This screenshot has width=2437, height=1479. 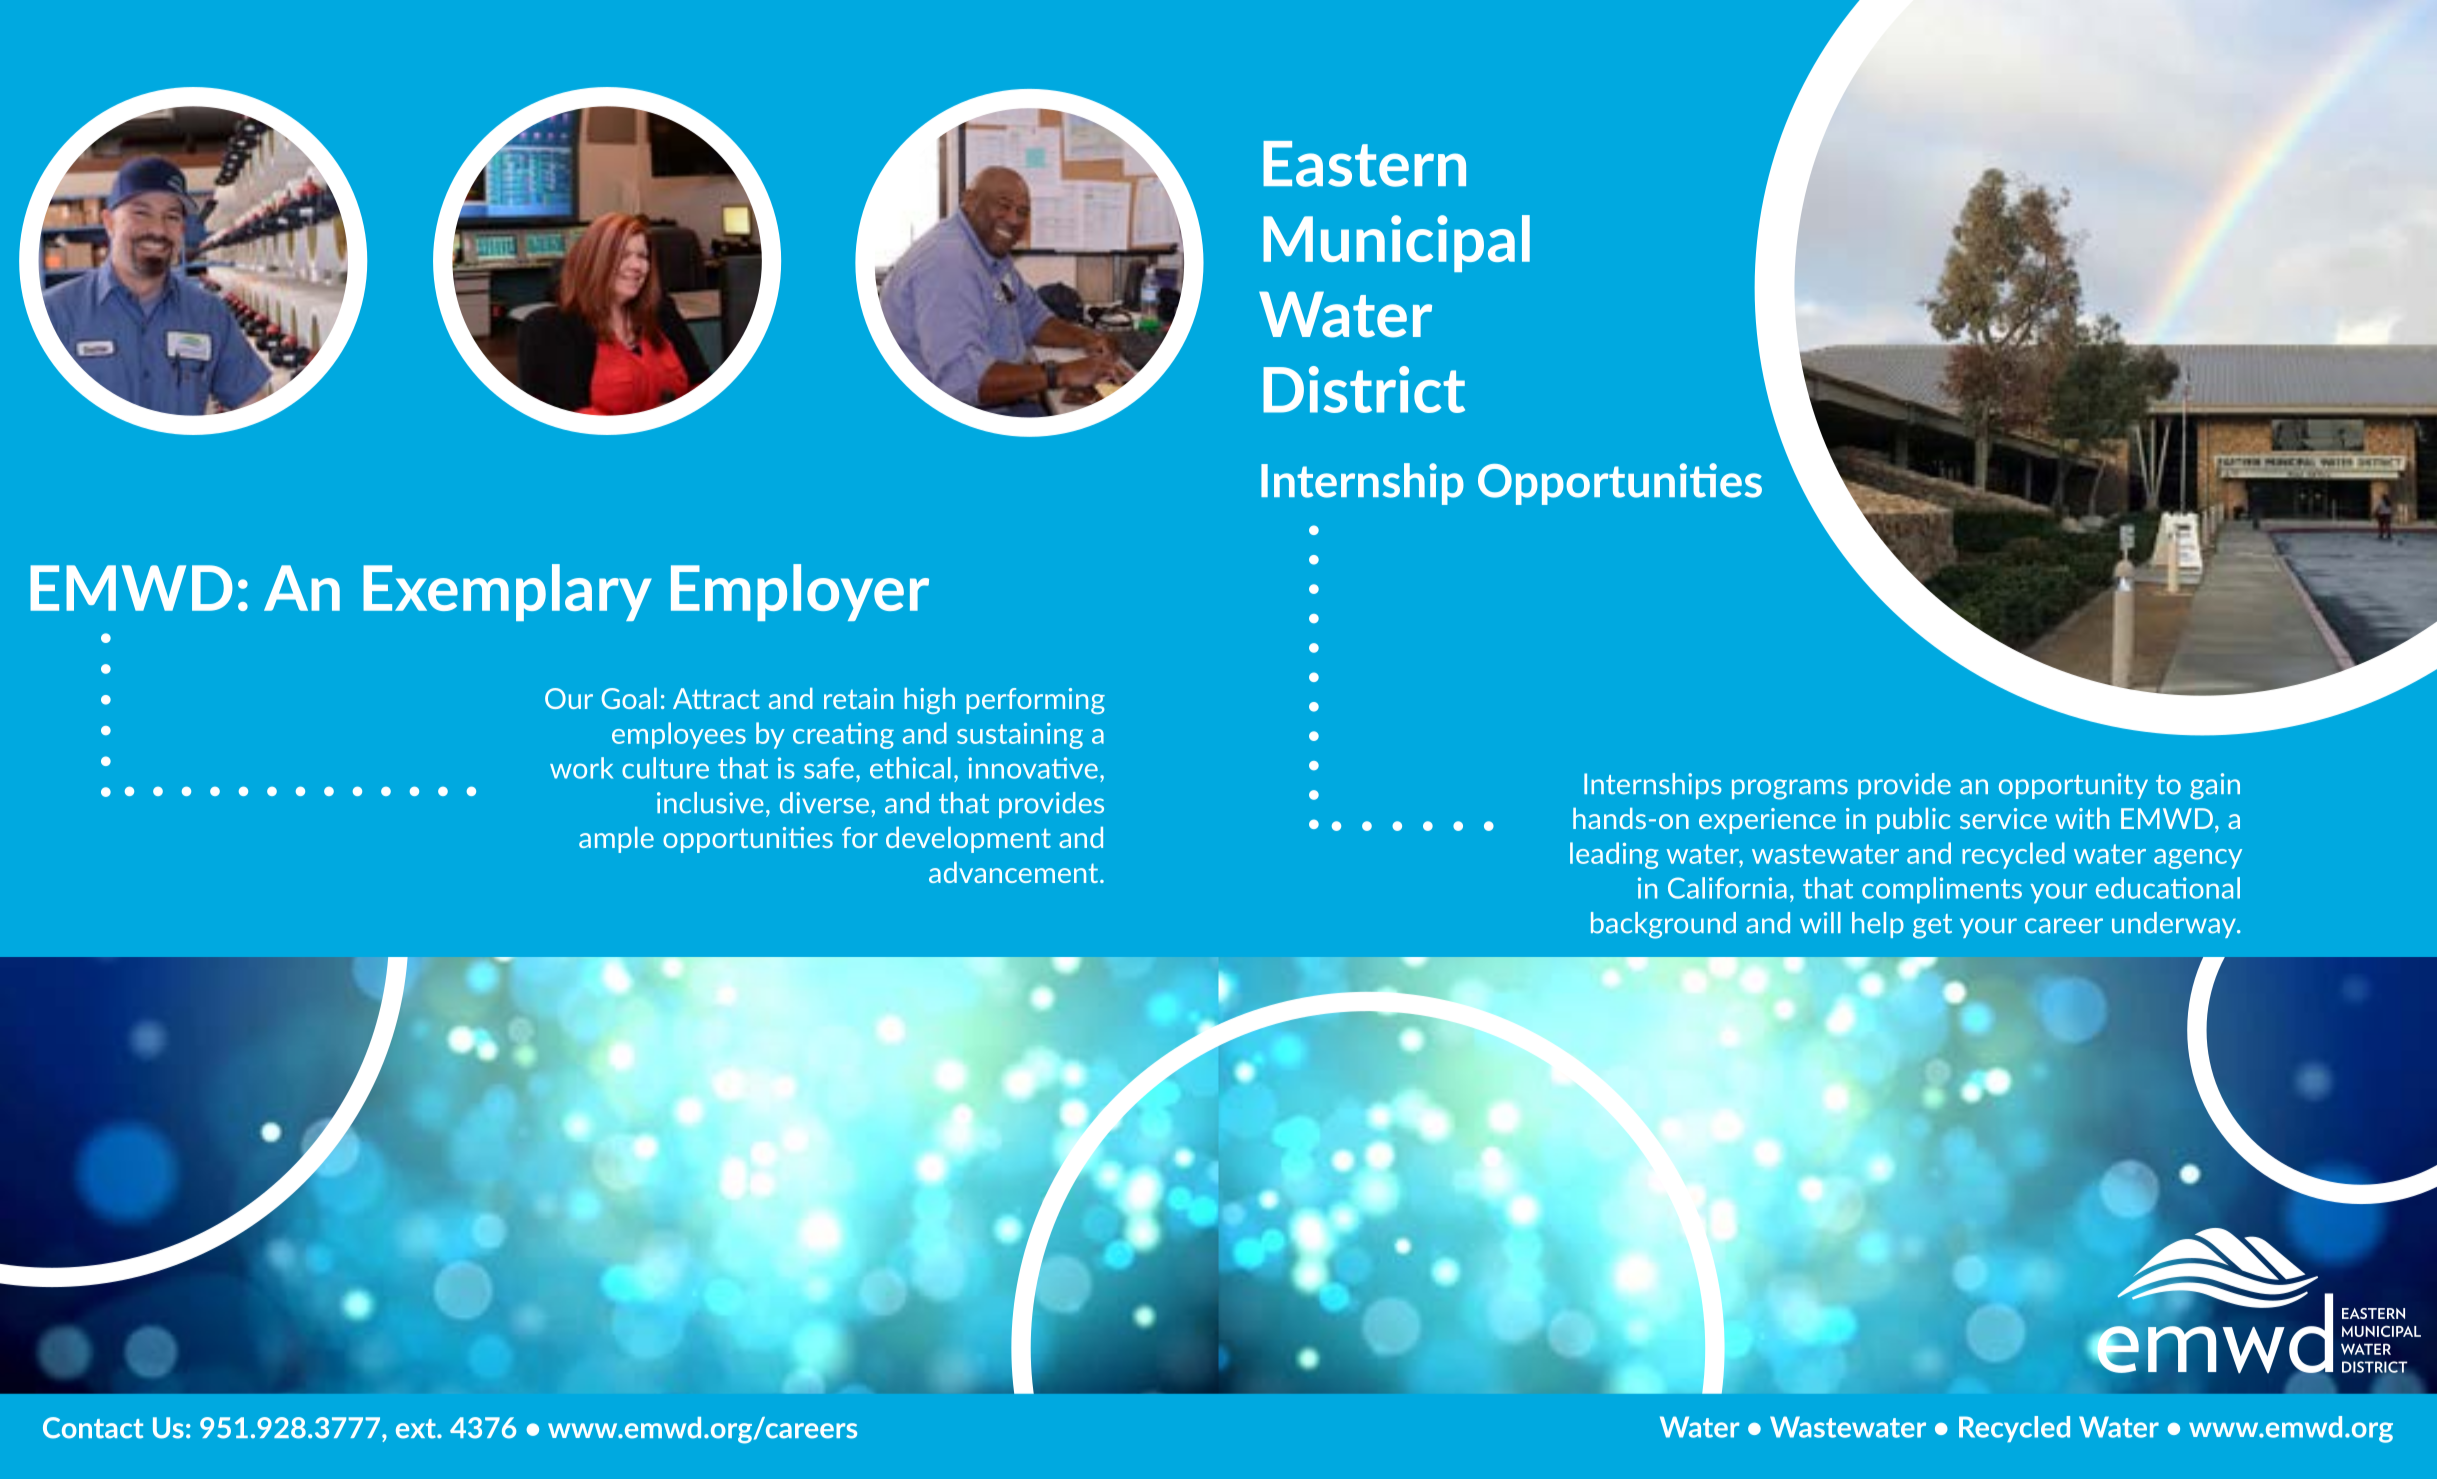 I want to click on ample, so click(x=616, y=840).
